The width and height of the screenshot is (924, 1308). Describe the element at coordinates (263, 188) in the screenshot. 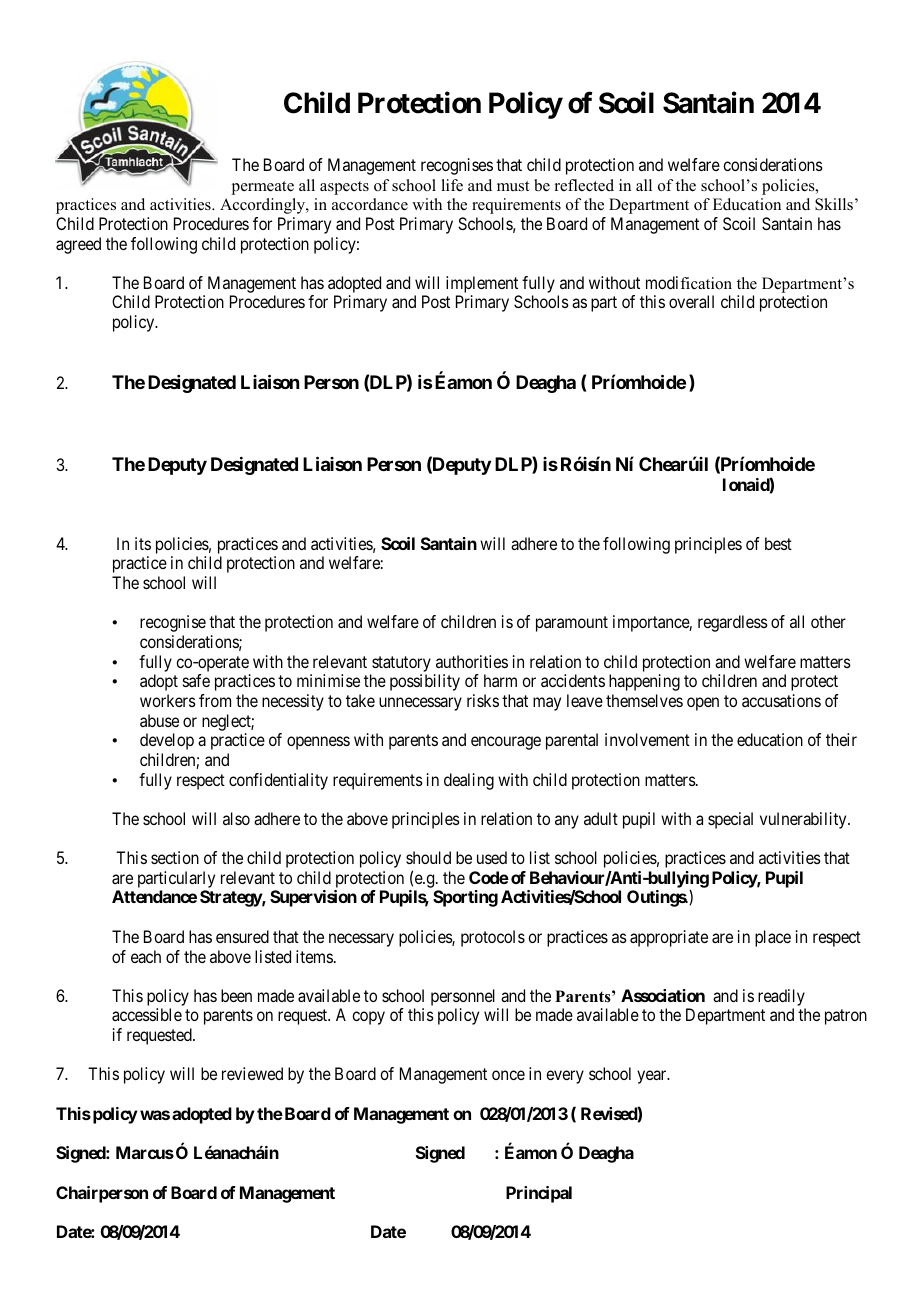

I see `permeate` at that location.
